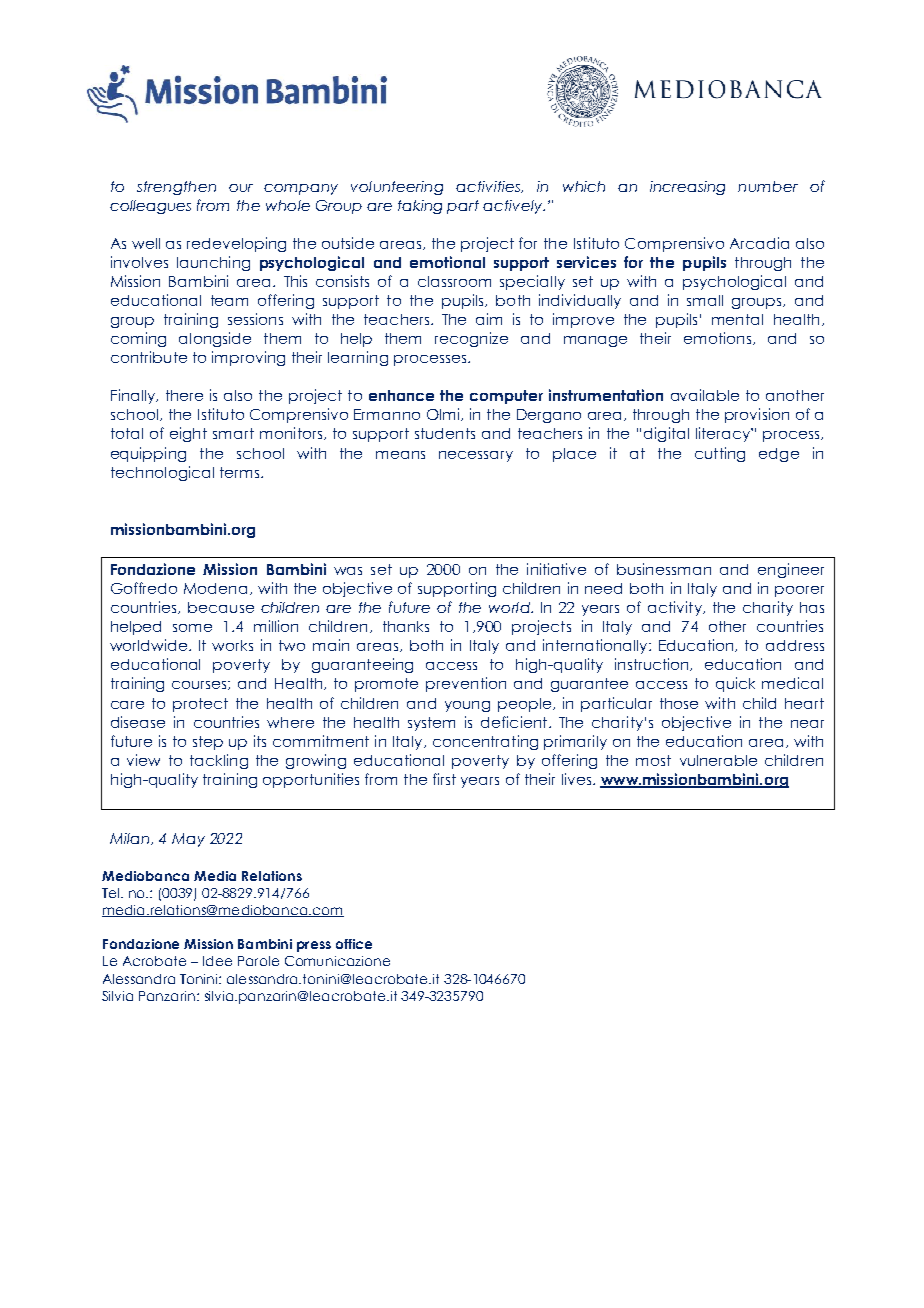  I want to click on cutting, so click(720, 454).
